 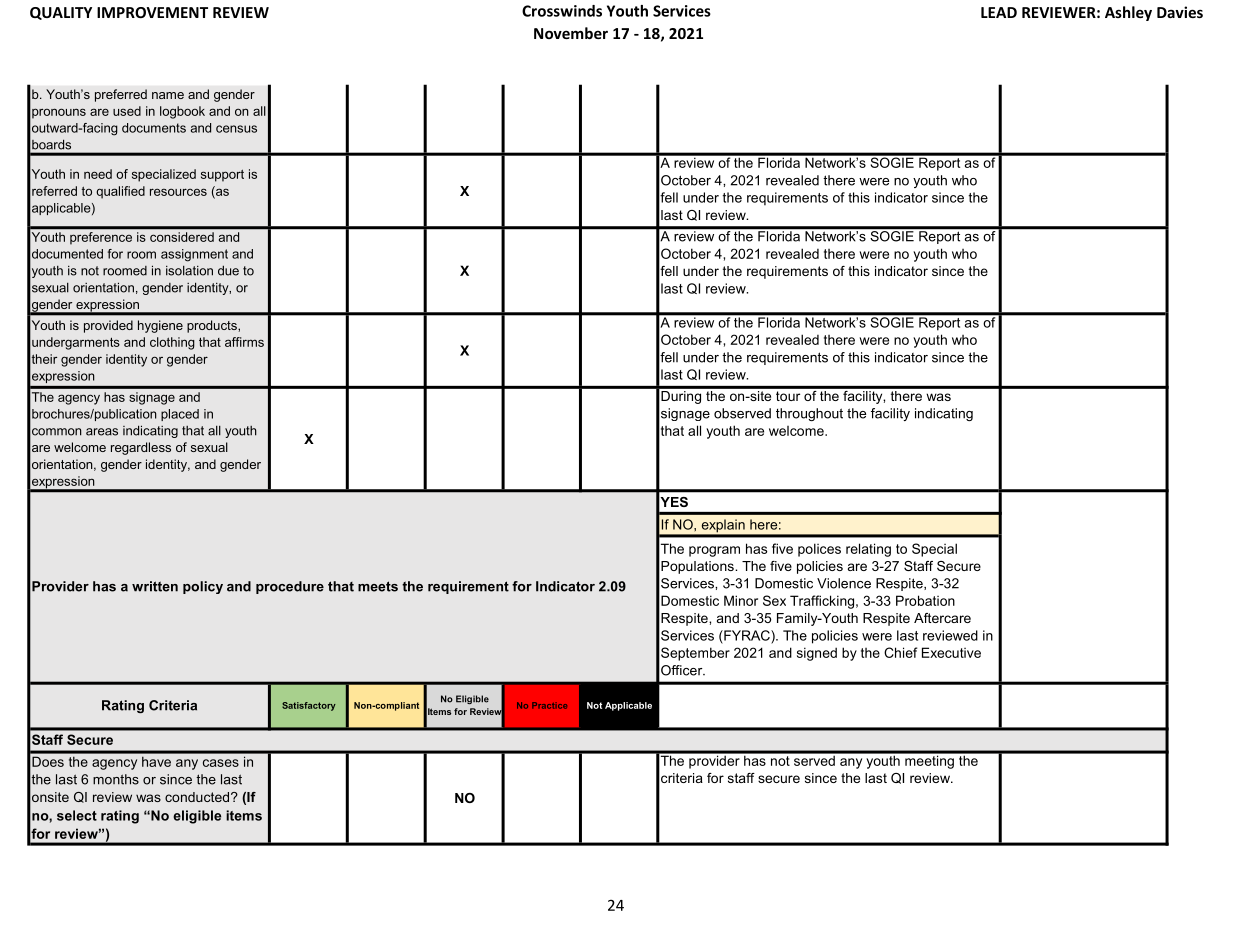 What do you see at coordinates (180, 415) in the screenshot?
I see `placed` at bounding box center [180, 415].
